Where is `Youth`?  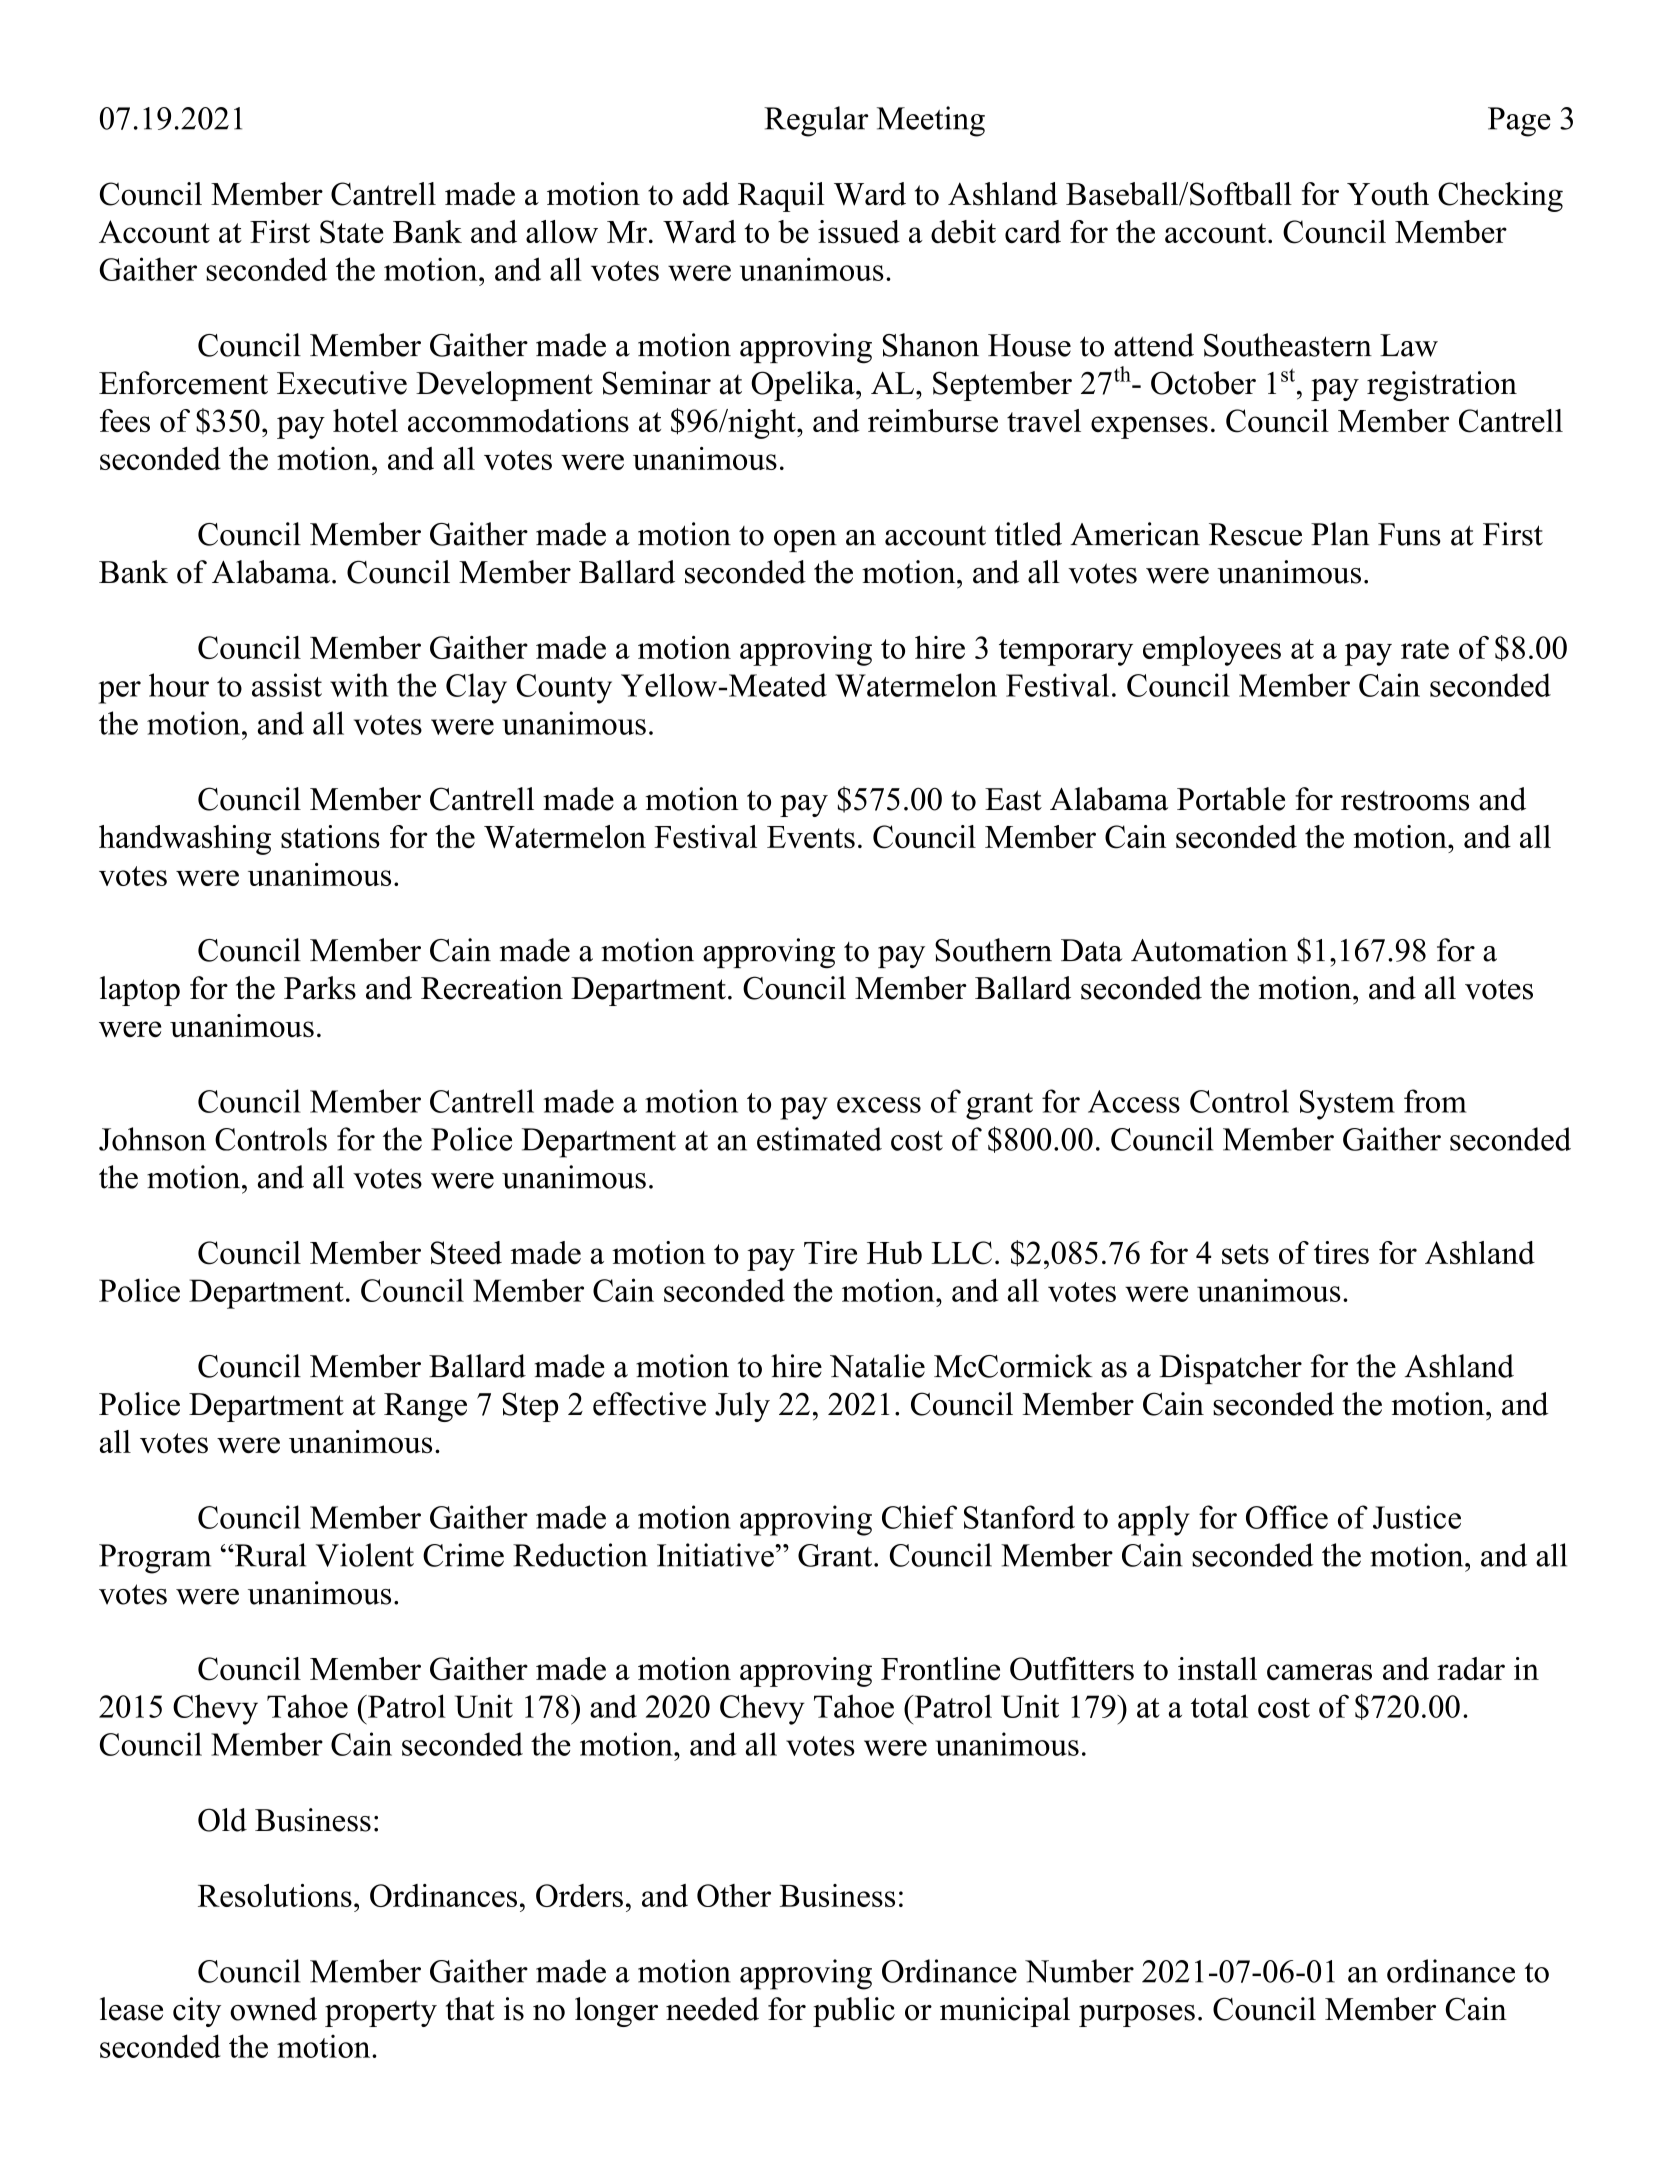
Youth is located at coordinates (1388, 194).
